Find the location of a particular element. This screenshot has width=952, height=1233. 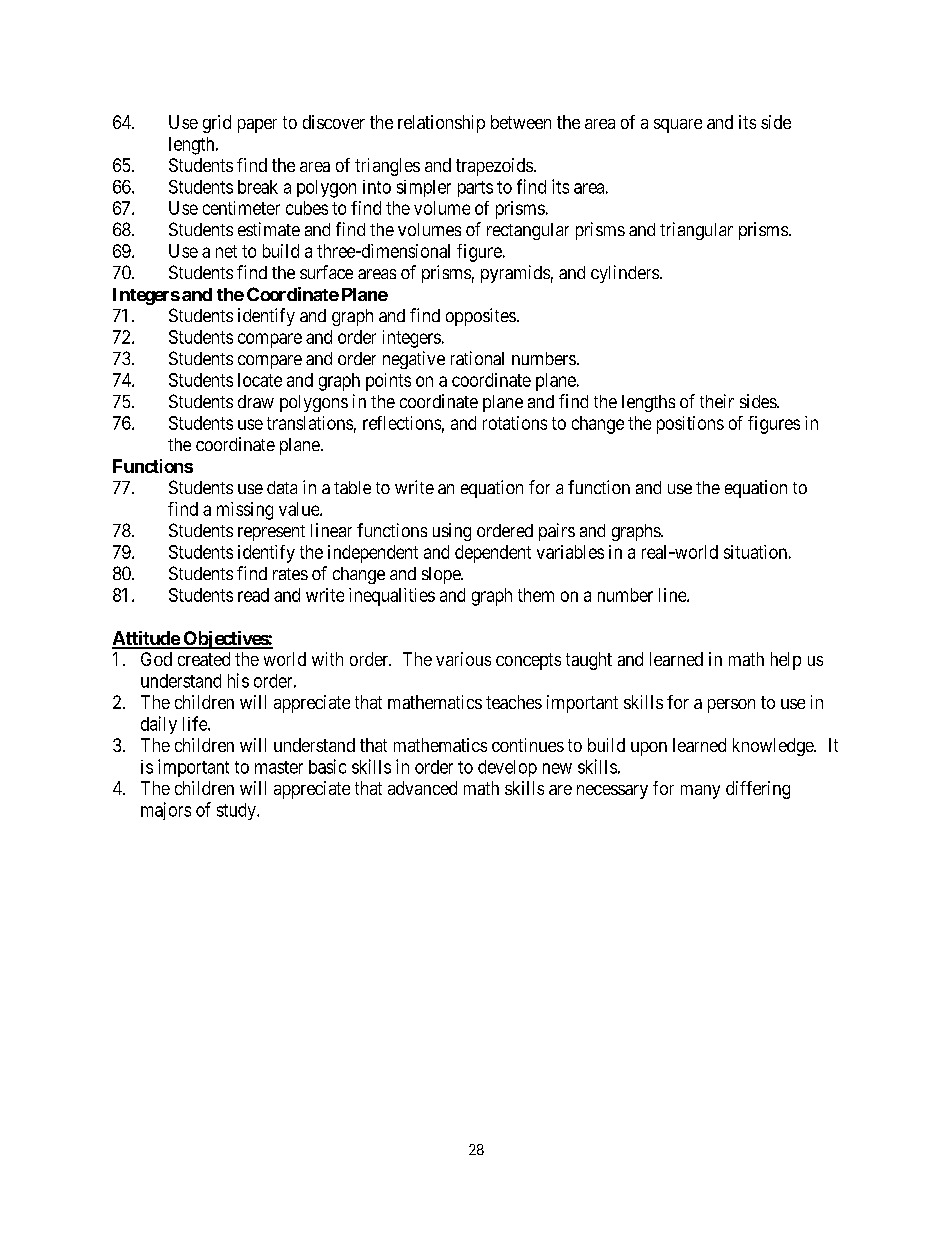

grid is located at coordinates (217, 124).
